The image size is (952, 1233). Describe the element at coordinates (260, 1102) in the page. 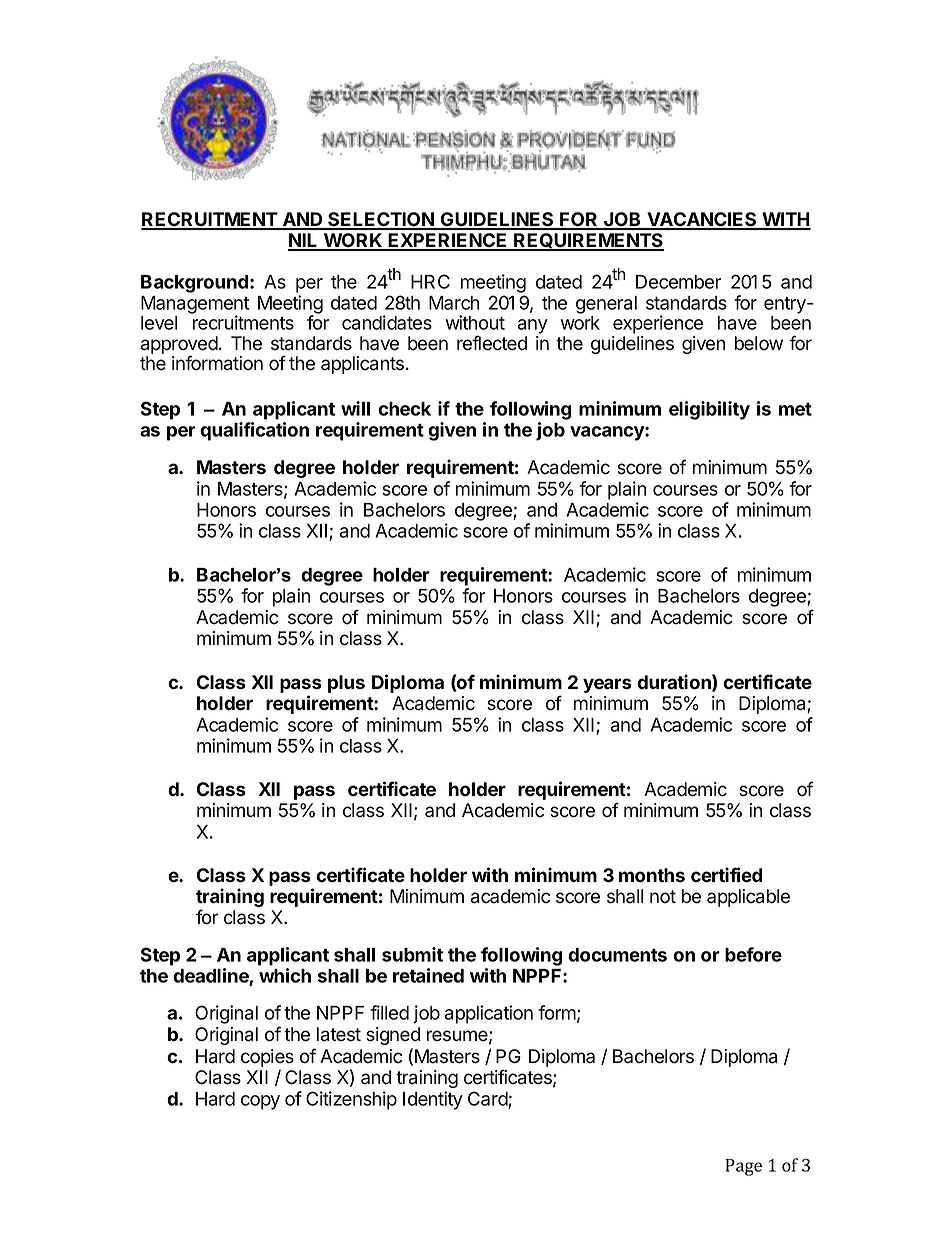

I see `copy` at that location.
